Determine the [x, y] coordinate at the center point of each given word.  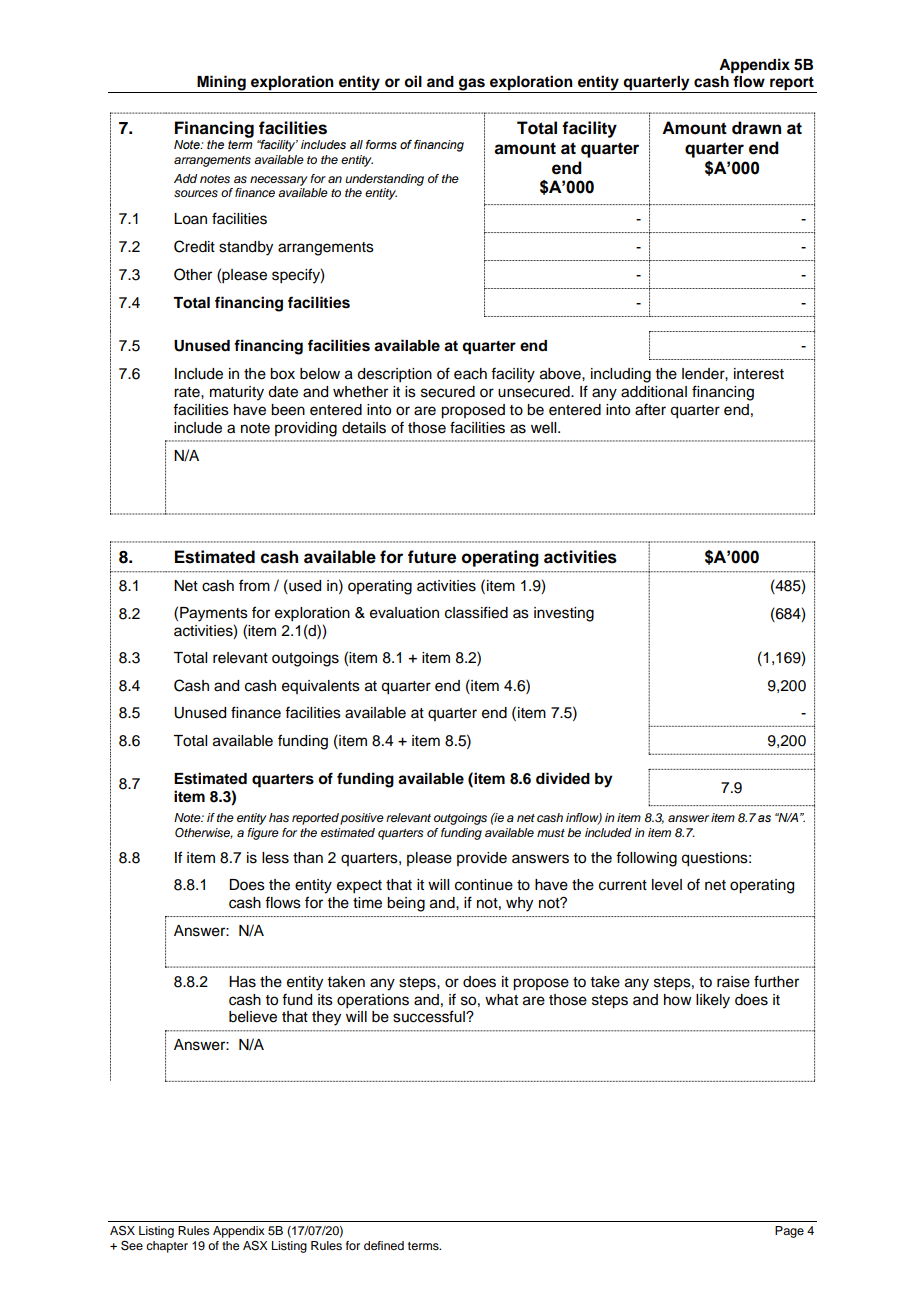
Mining [221, 84]
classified [476, 612]
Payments [214, 614]
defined [384, 1245]
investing [564, 614]
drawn [756, 128]
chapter [167, 1247]
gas [472, 85]
